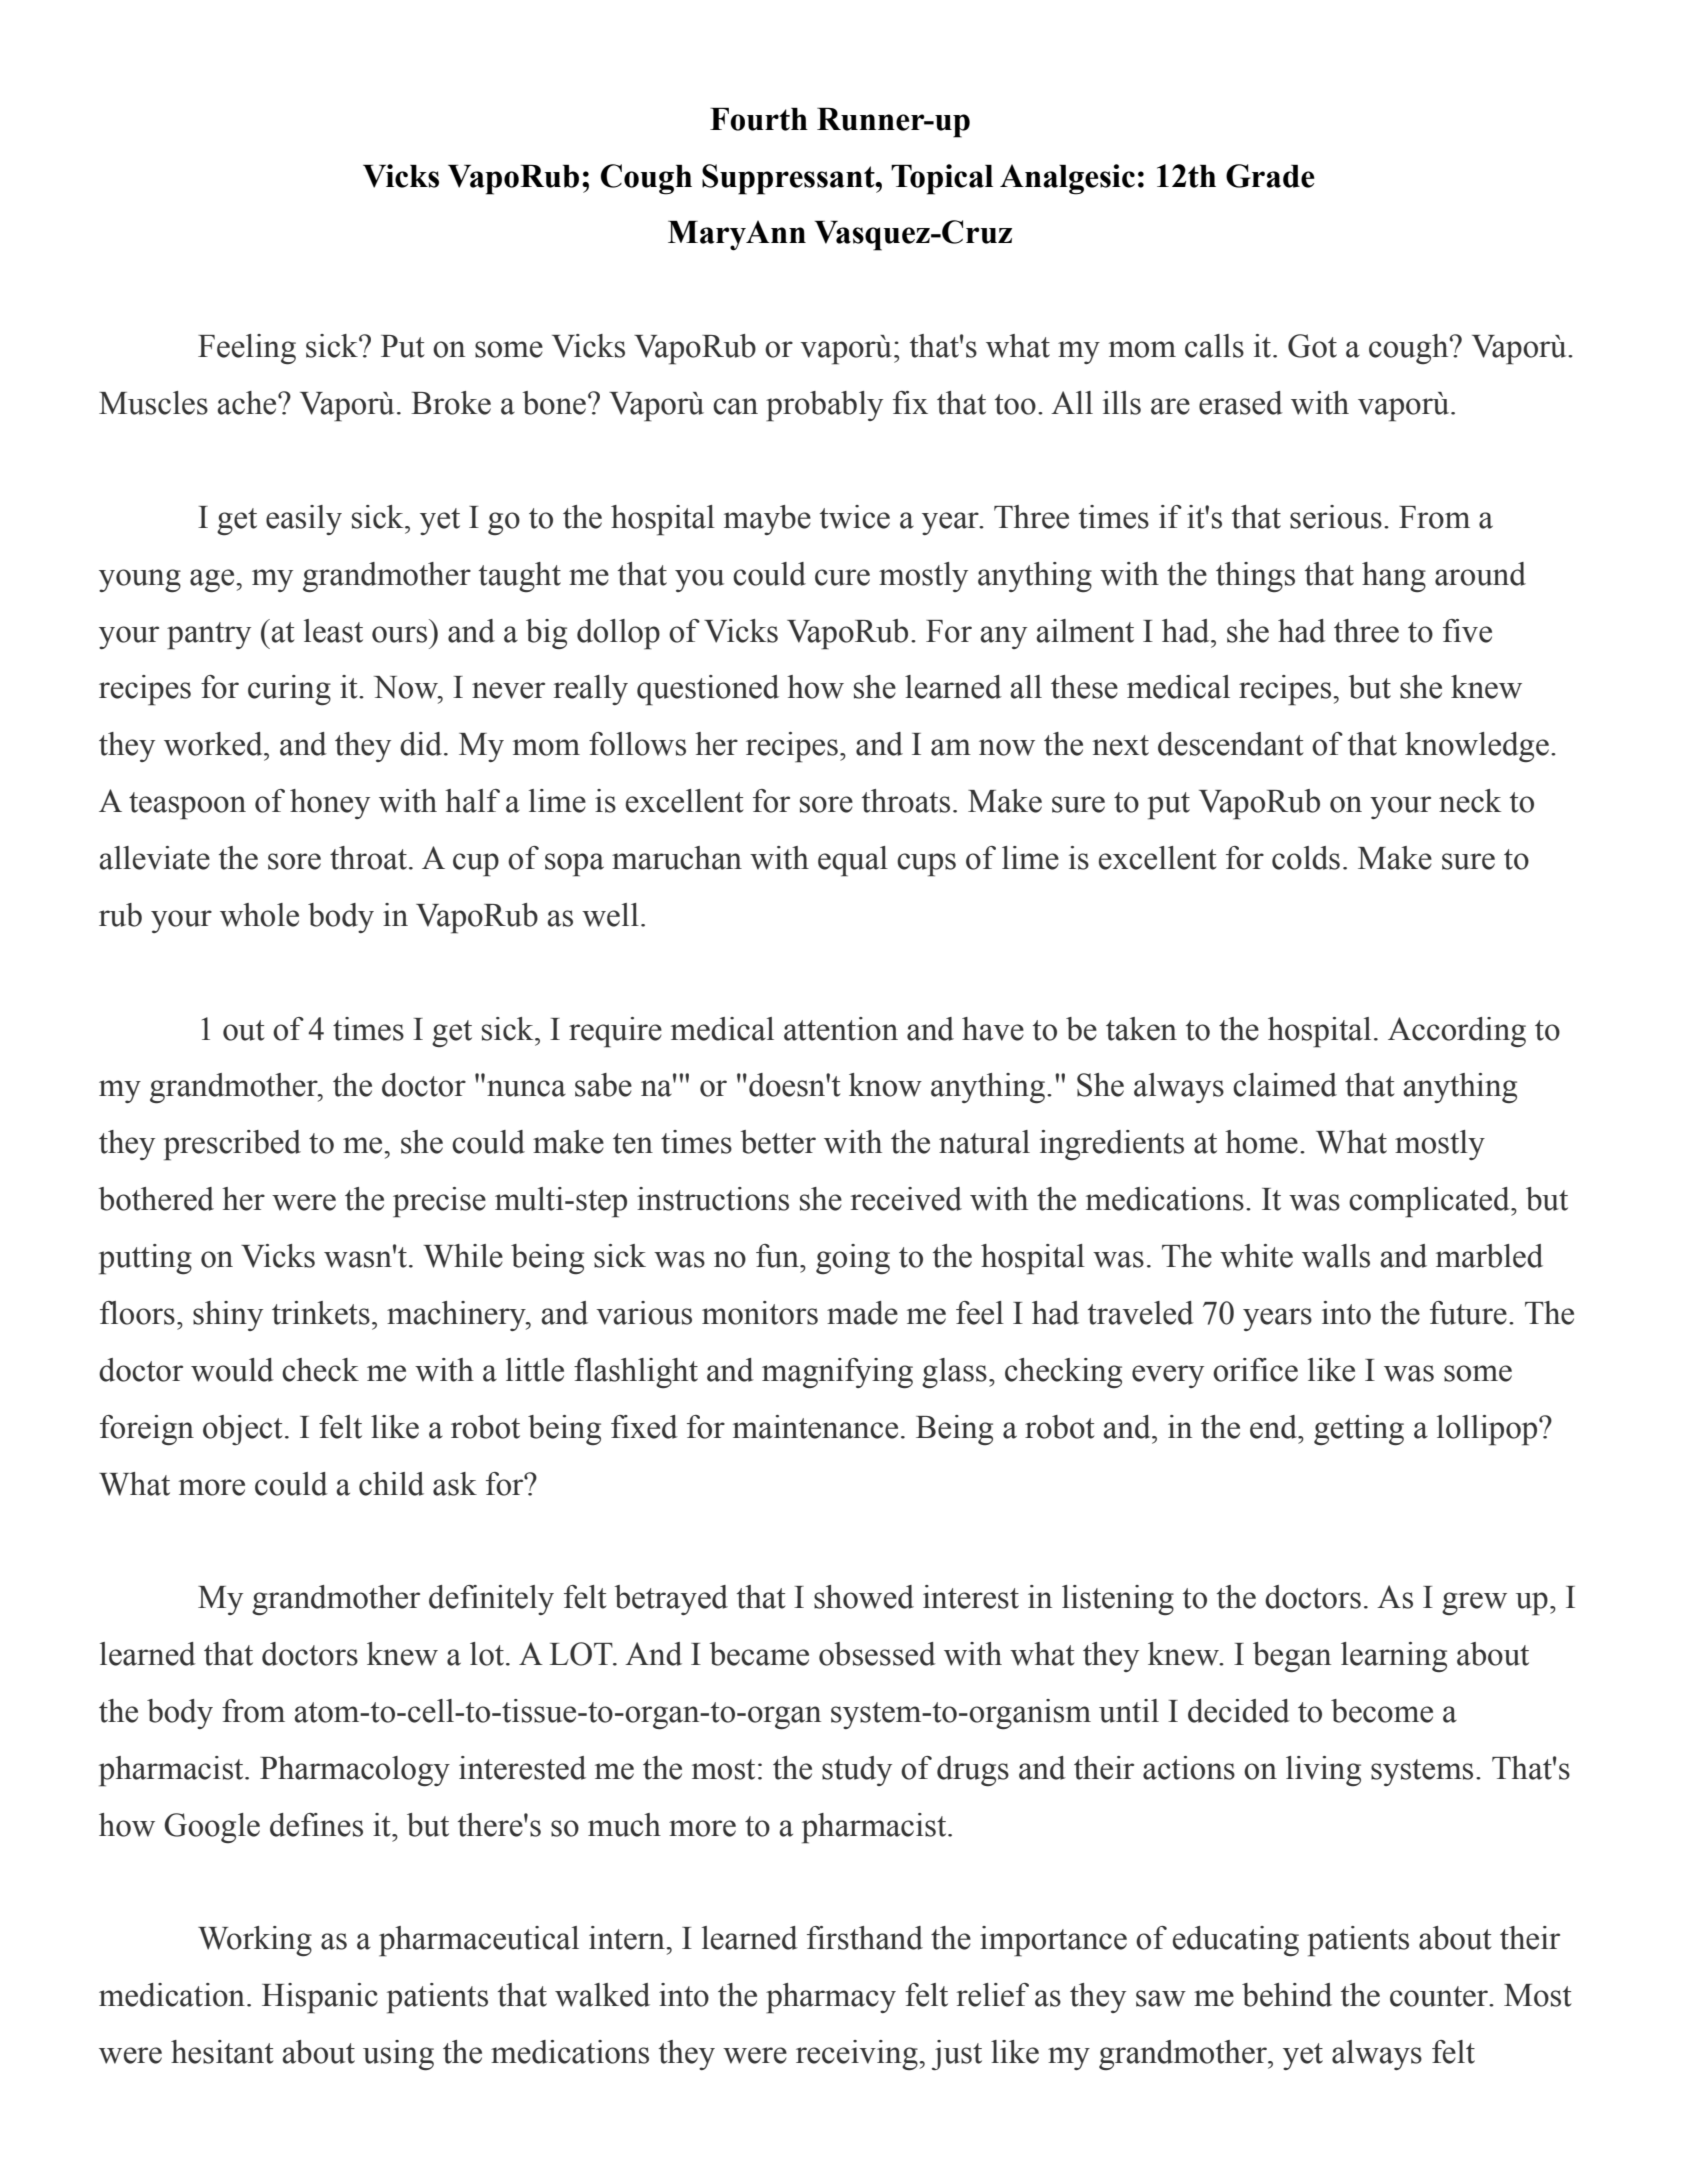 This screenshot has height=2176, width=1681. Describe the element at coordinates (831, 1998) in the screenshot. I see `pharmacy` at that location.
